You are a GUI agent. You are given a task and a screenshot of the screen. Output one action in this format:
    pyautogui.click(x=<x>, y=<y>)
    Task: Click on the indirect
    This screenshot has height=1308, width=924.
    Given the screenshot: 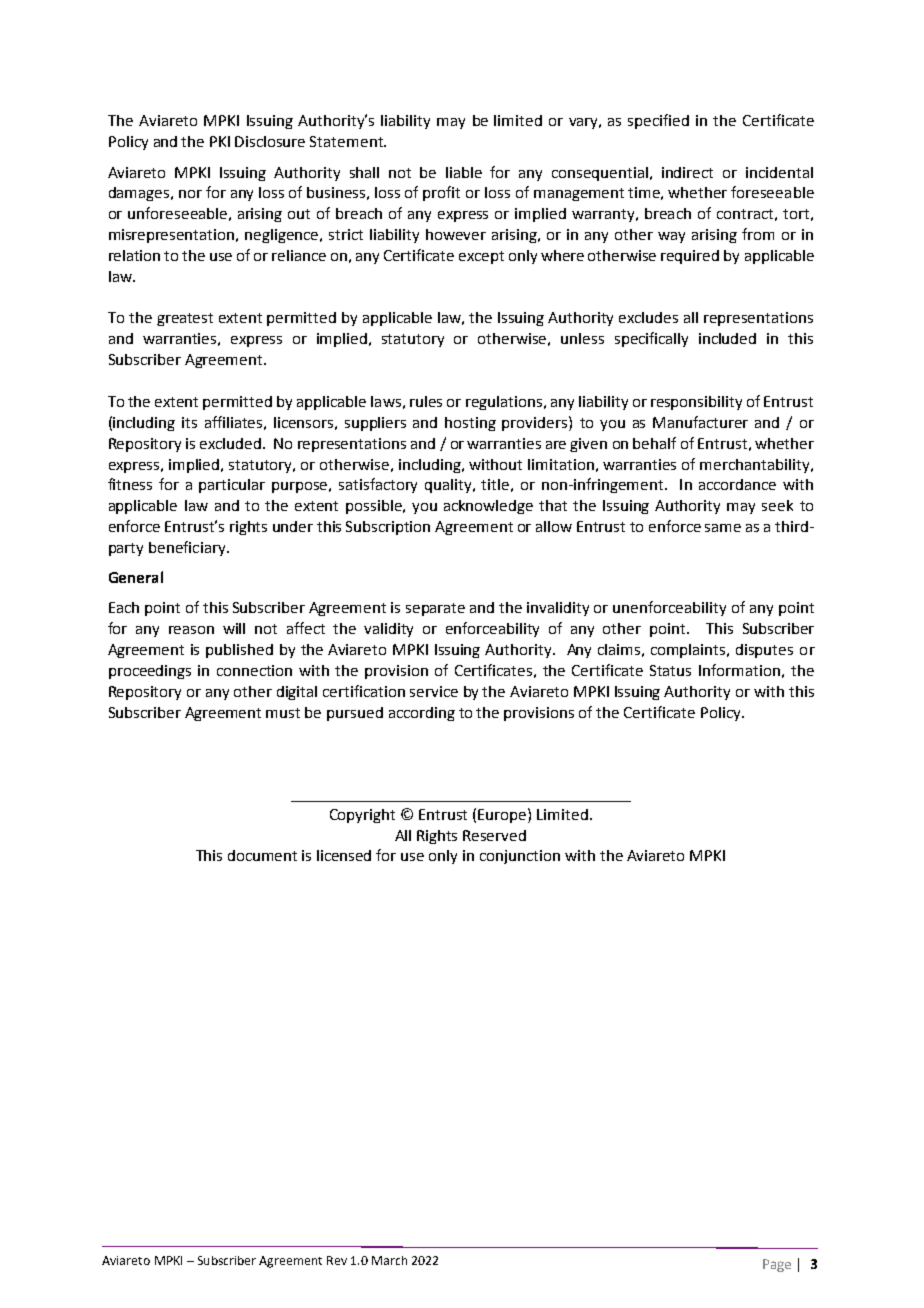 What is the action you would take?
    pyautogui.click(x=687, y=172)
